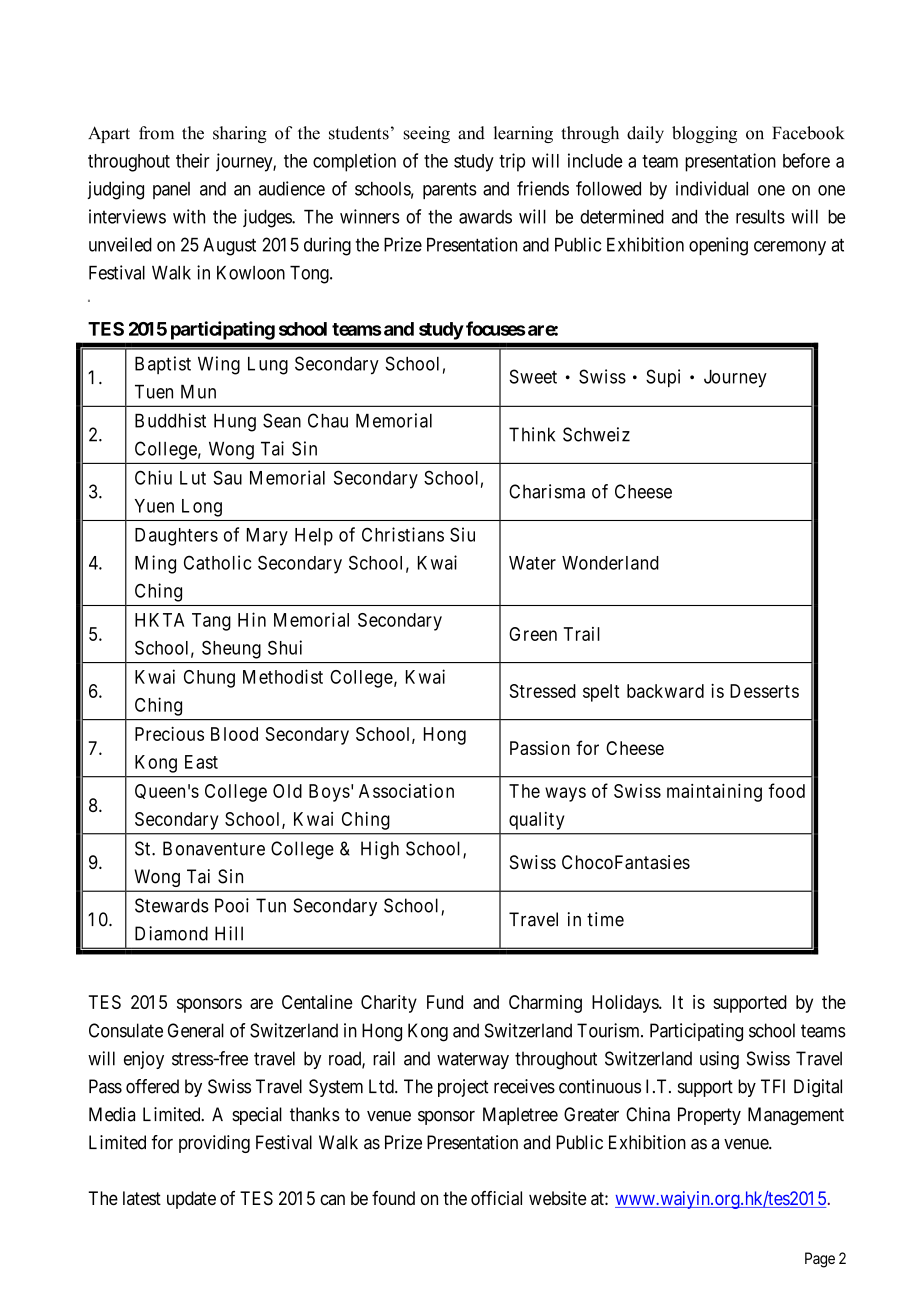 The image size is (924, 1308). Describe the element at coordinates (712, 188) in the image. I see `individual` at that location.
